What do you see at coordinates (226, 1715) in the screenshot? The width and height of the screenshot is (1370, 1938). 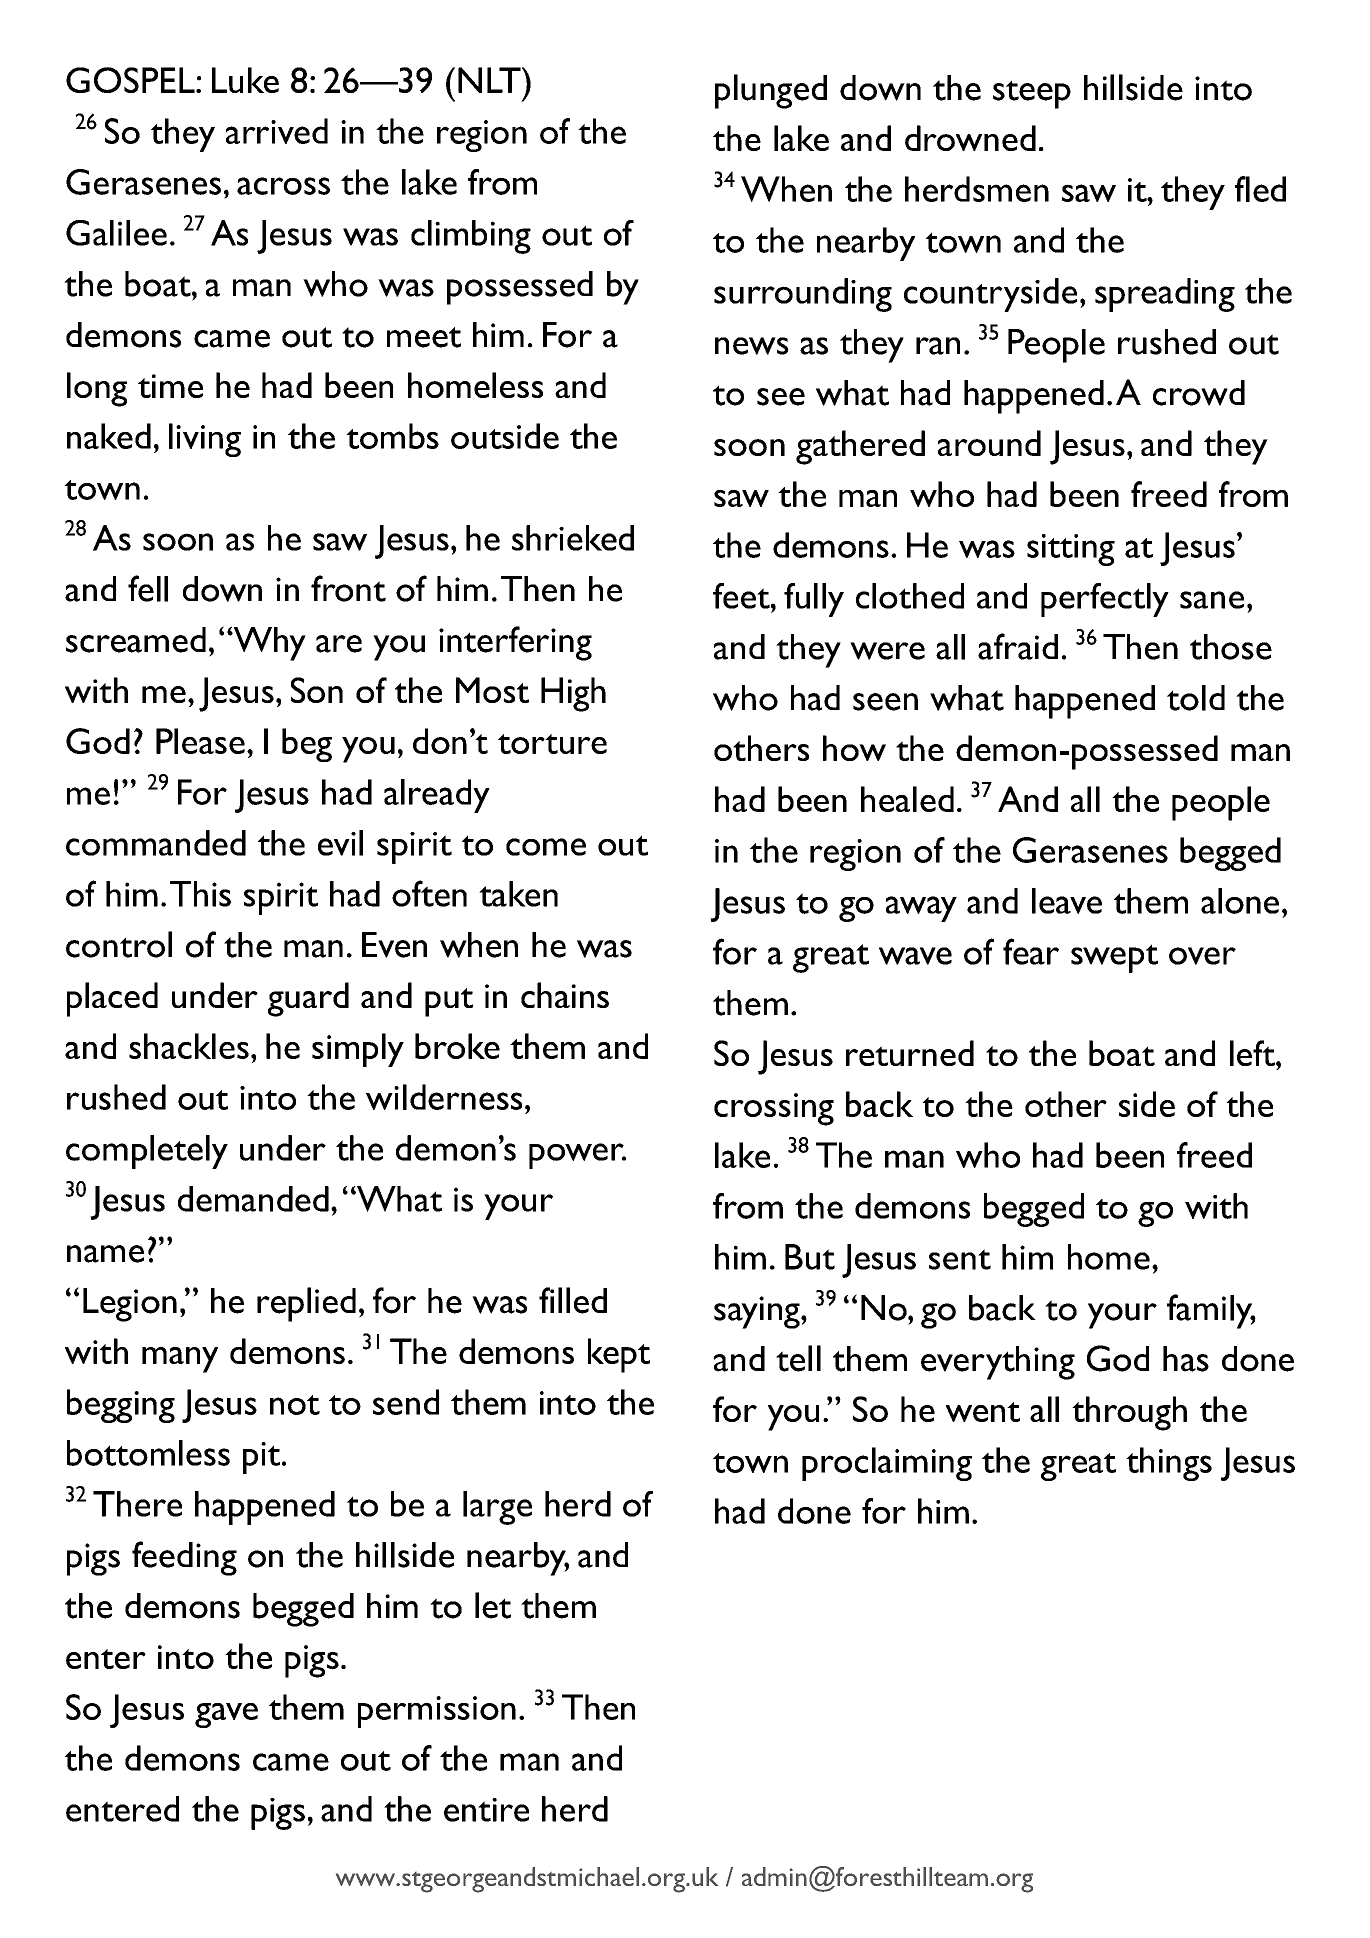 I see `gave` at bounding box center [226, 1715].
